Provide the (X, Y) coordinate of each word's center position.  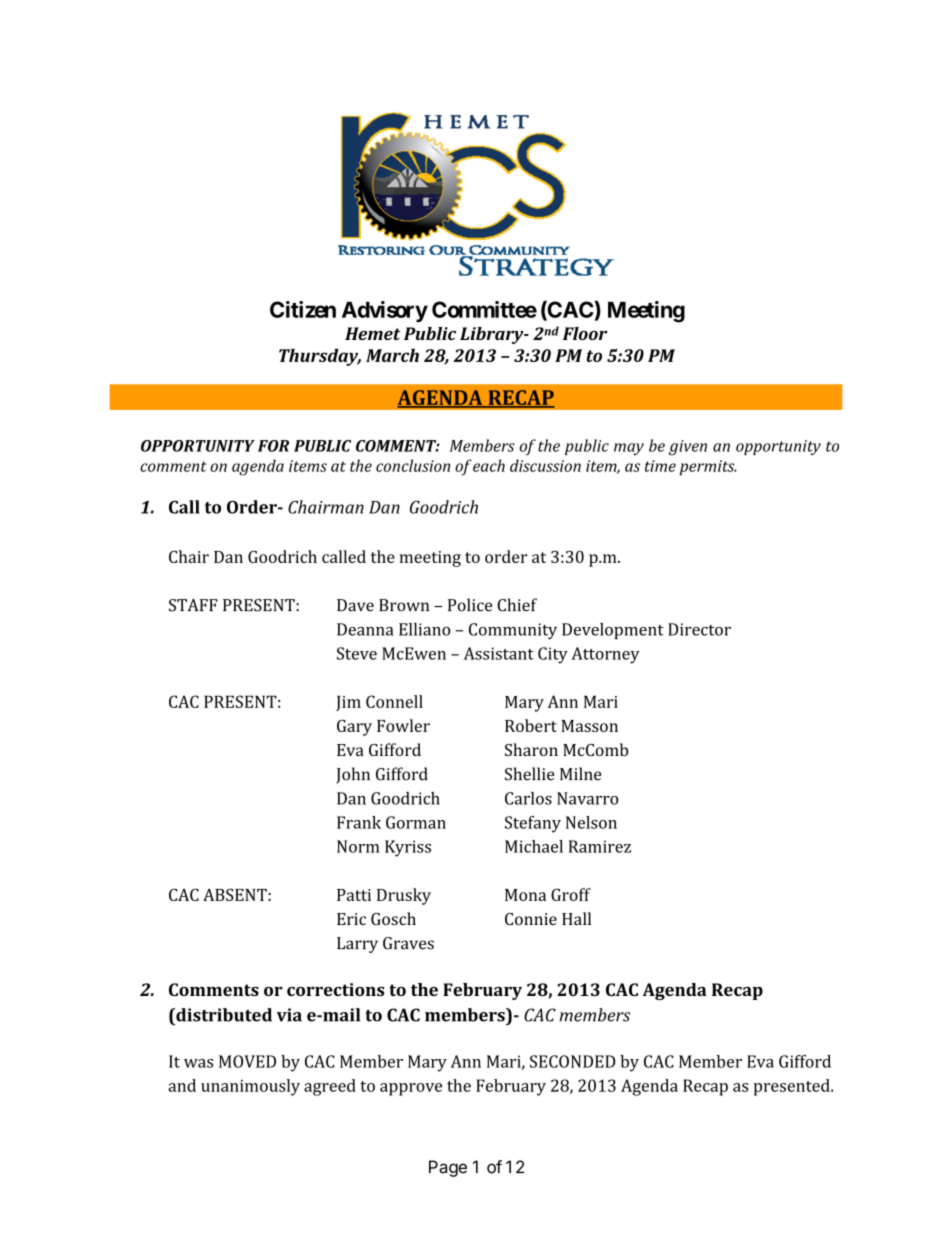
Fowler (403, 725)
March (392, 355)
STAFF (193, 605)
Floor (585, 333)
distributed (223, 1015)
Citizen (303, 309)
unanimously (250, 1087)
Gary (354, 727)
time (660, 466)
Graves (408, 943)
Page (448, 1168)
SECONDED (572, 1061)
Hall (576, 918)
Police (470, 605)
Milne (581, 774)
